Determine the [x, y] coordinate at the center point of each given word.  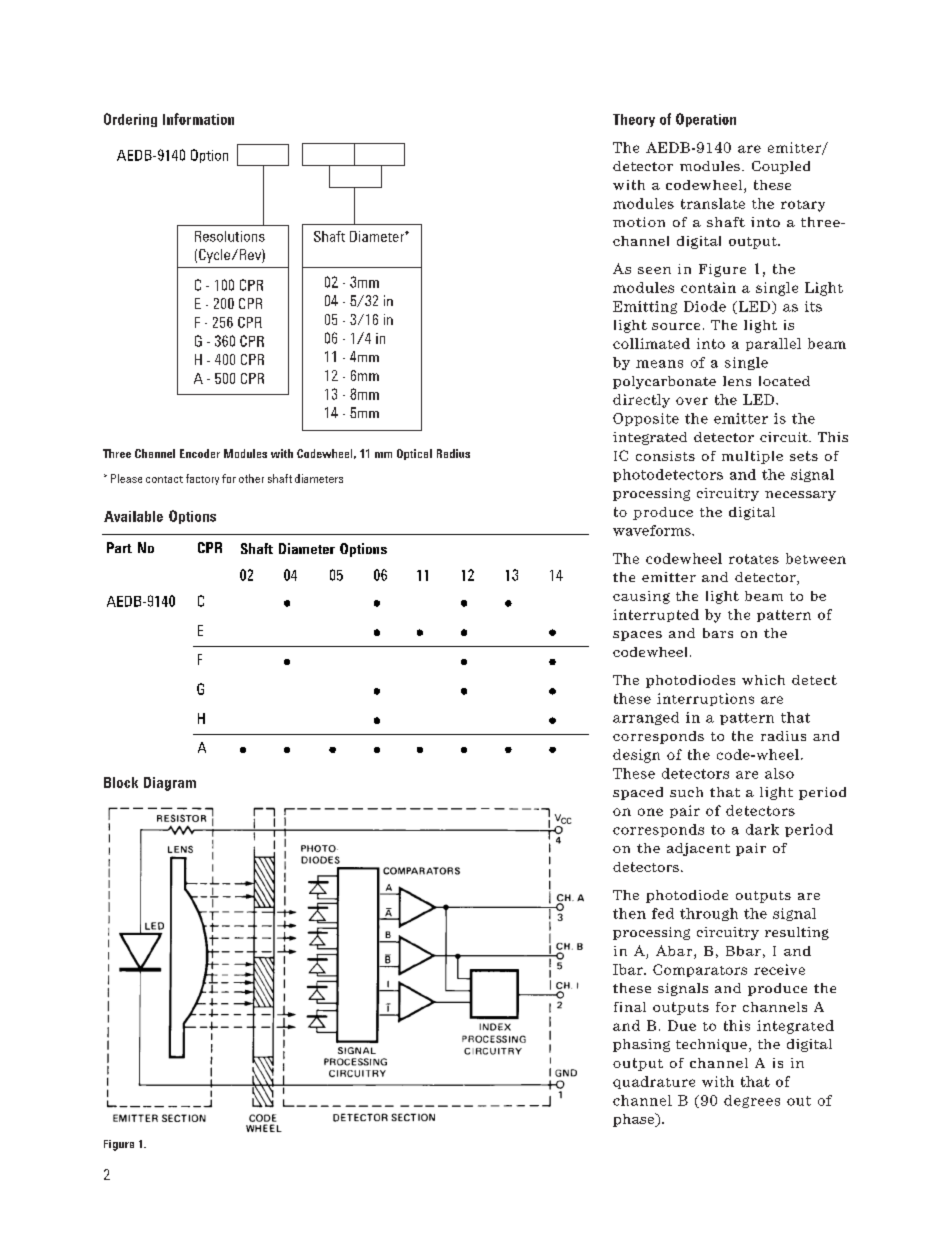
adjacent [698, 849]
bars [718, 633]
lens [737, 381]
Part [119, 547]
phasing [641, 1045]
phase [635, 1120]
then [629, 913]
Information [198, 119]
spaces [637, 636]
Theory [634, 120]
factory [202, 479]
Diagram [170, 784]
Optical [414, 454]
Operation [706, 120]
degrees [752, 1101]
